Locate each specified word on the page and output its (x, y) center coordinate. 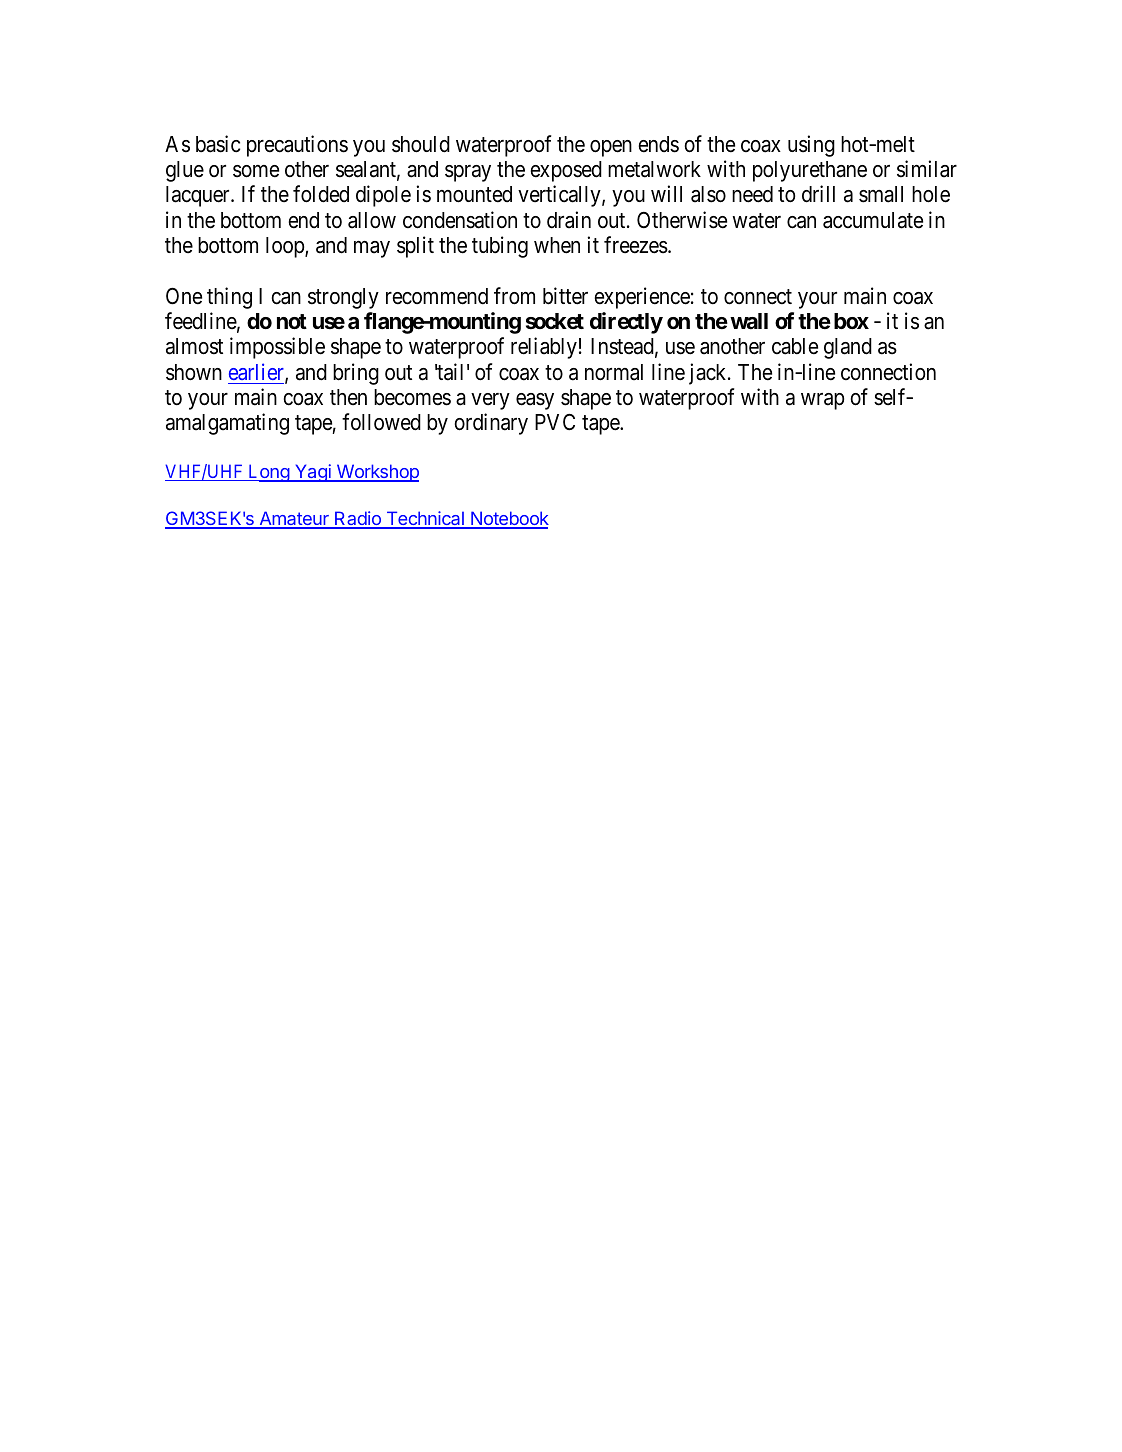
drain (569, 220)
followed (381, 422)
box (851, 321)
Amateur (294, 519)
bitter (565, 296)
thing (229, 298)
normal (614, 372)
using (811, 146)
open (611, 148)
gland (848, 348)
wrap (822, 401)
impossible (277, 348)
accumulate (873, 220)
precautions (297, 146)
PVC (555, 422)
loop (286, 247)
